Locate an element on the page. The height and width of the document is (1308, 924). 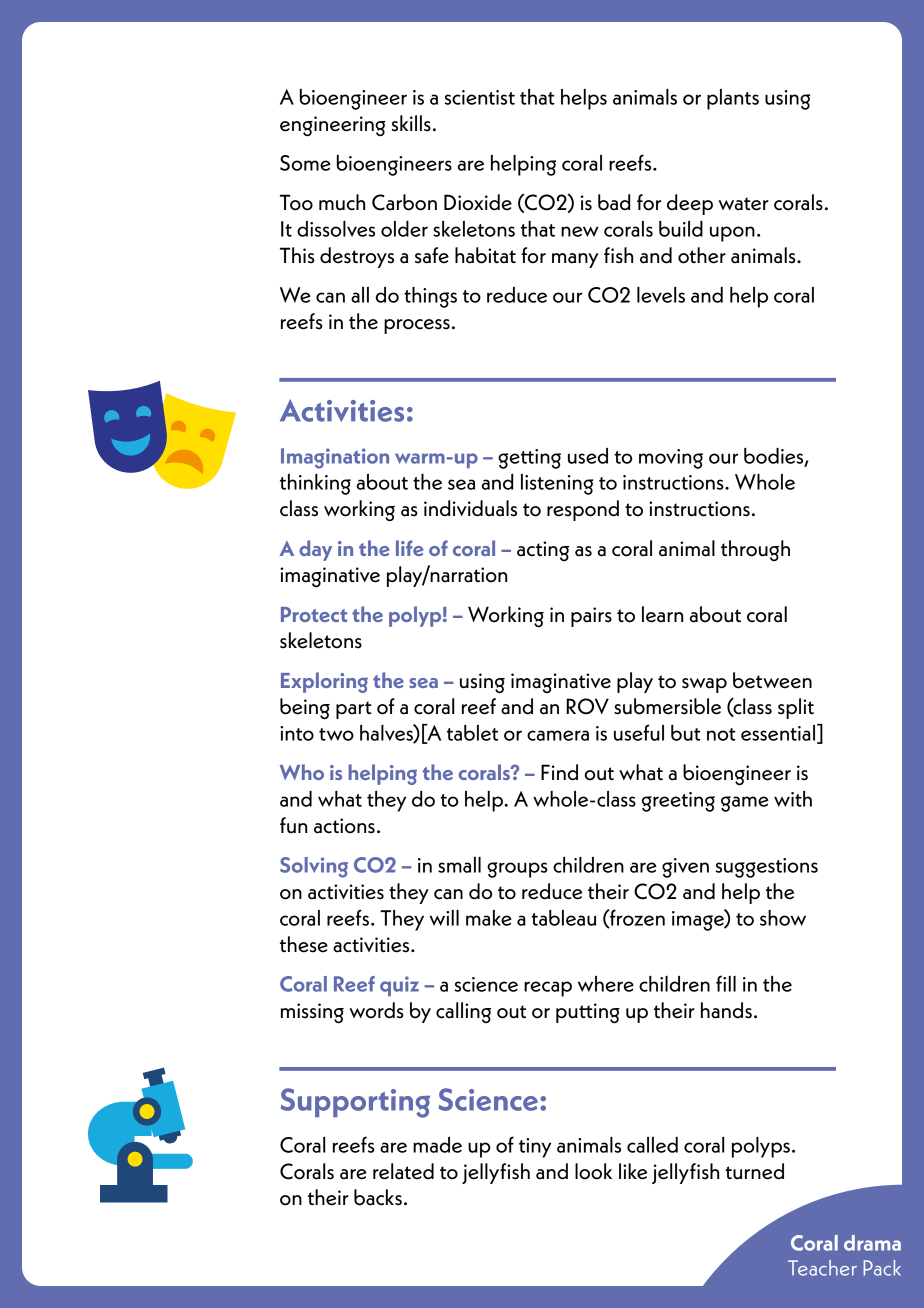
quiz is located at coordinates (399, 986).
